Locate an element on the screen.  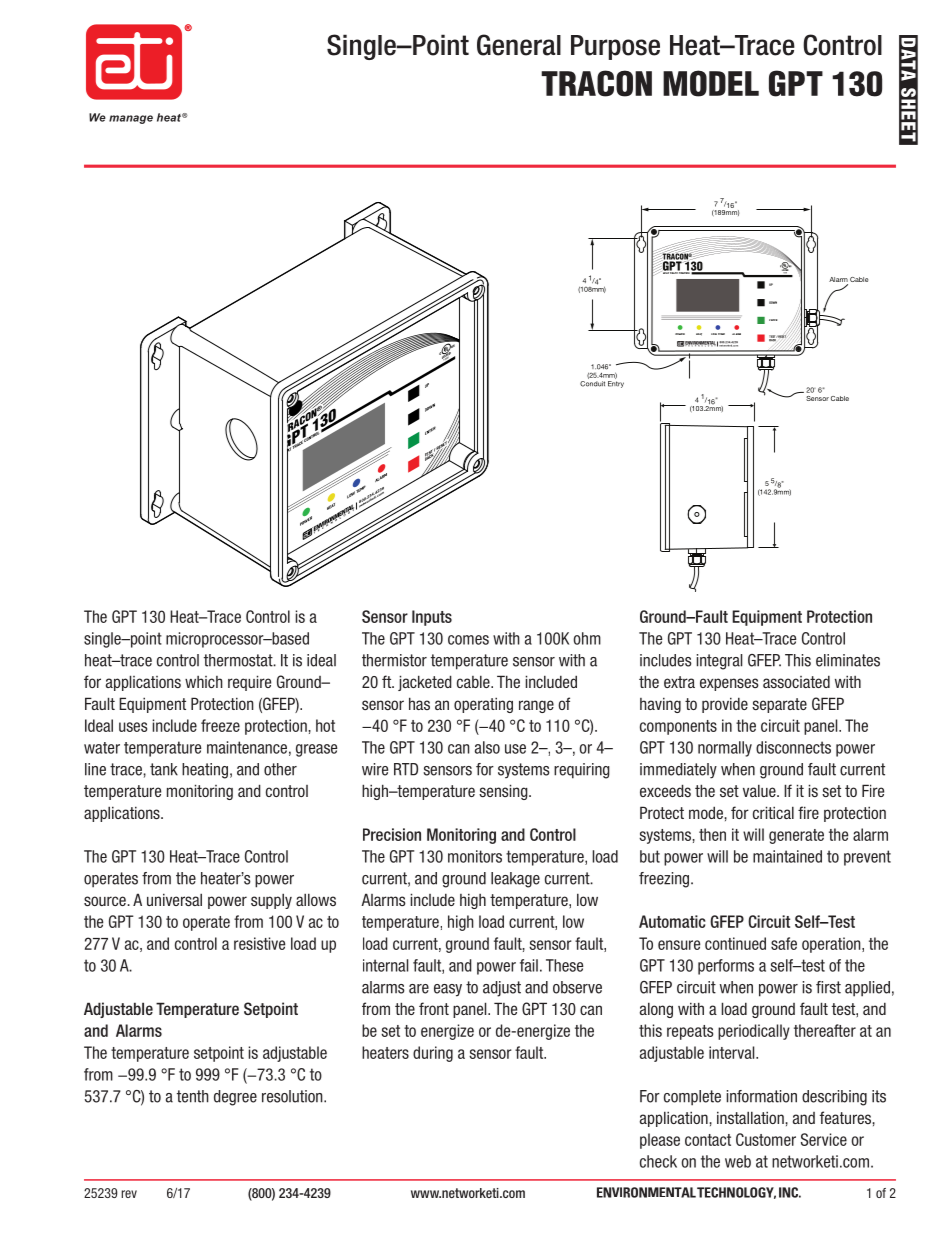
Inputs is located at coordinates (432, 618).
